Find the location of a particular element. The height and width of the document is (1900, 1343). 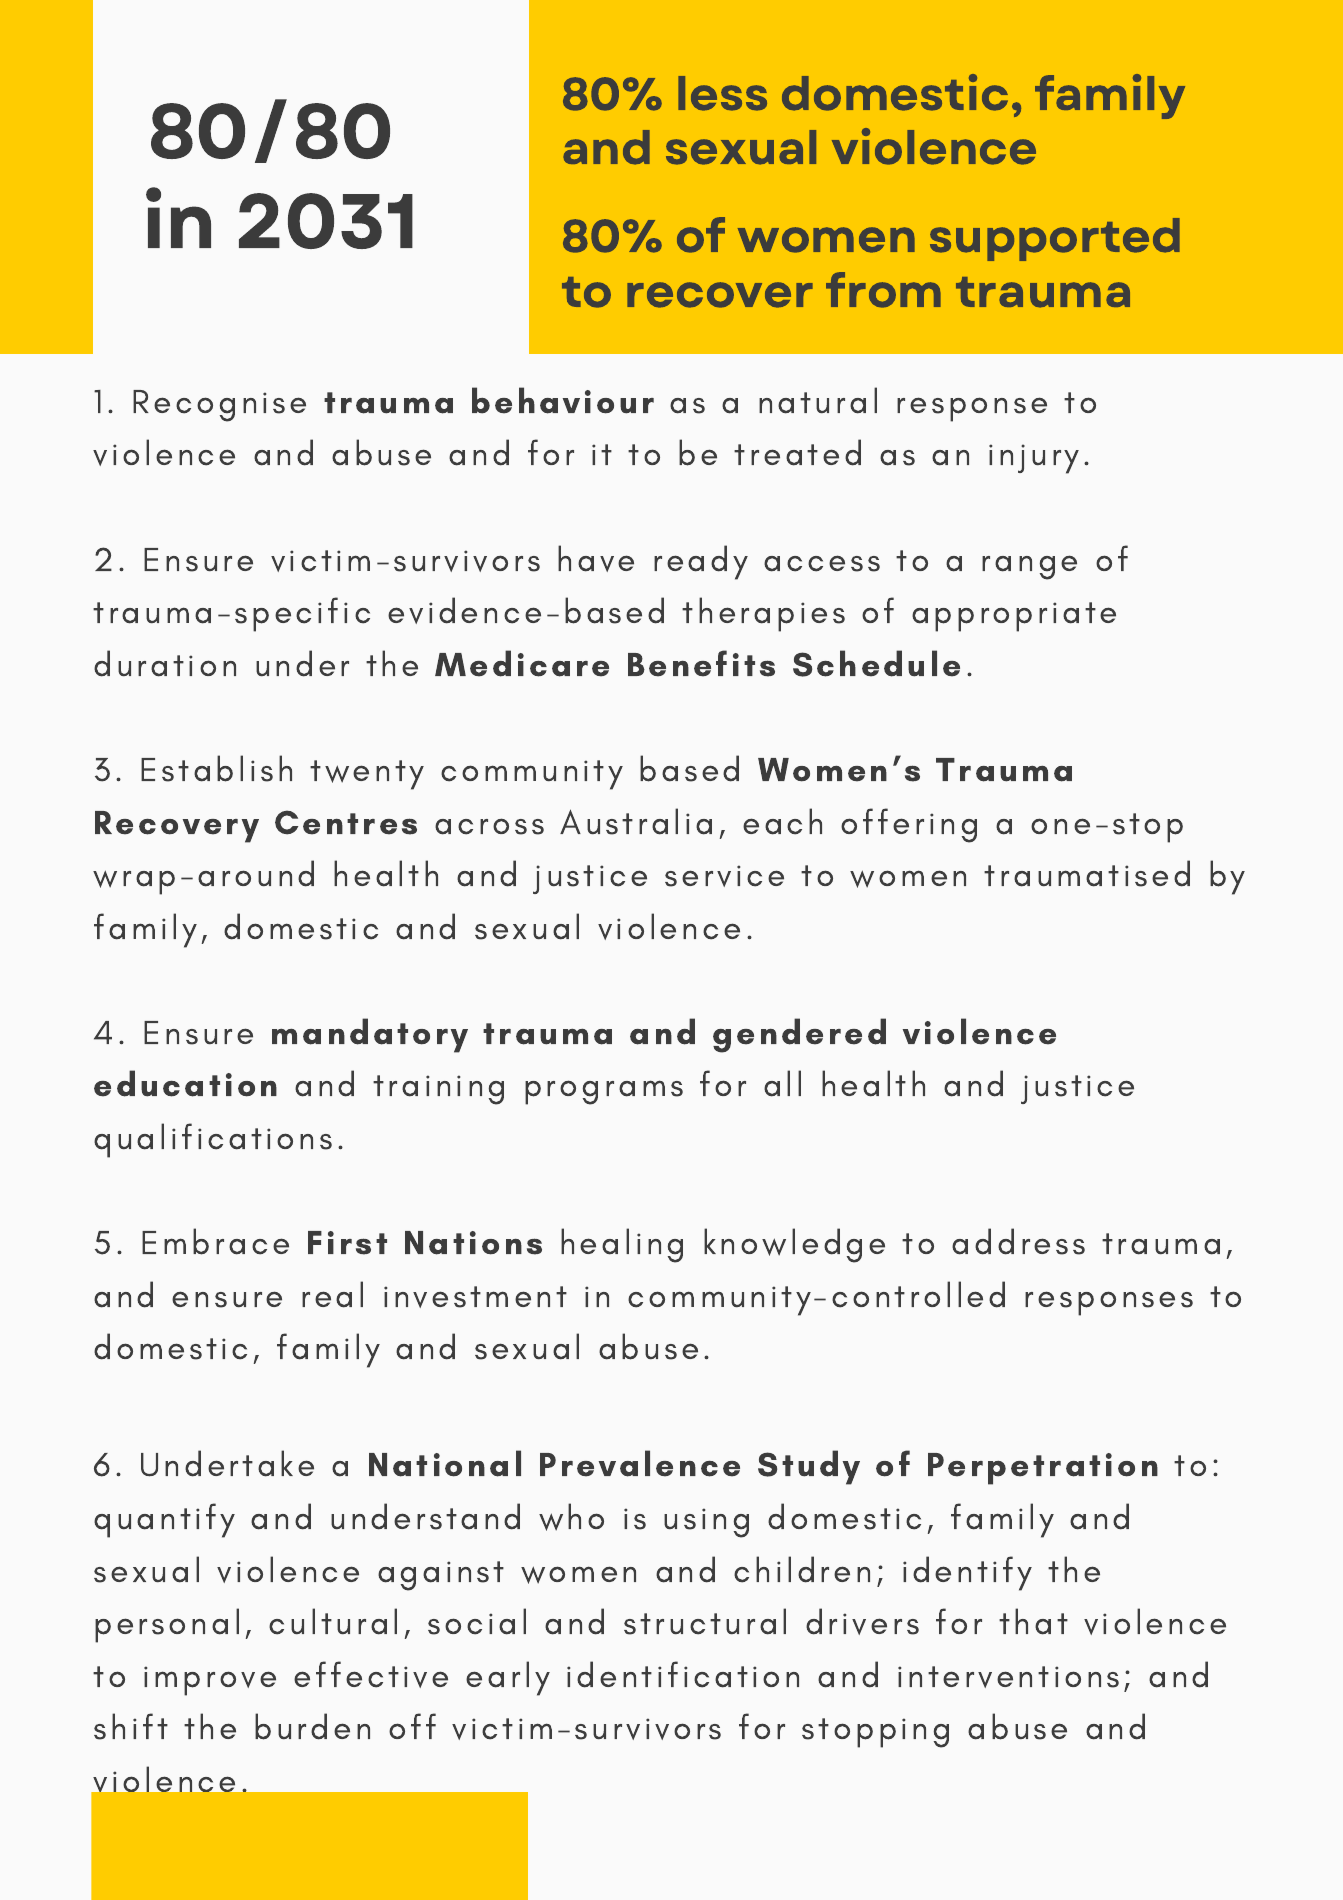

improve is located at coordinates (210, 1681).
